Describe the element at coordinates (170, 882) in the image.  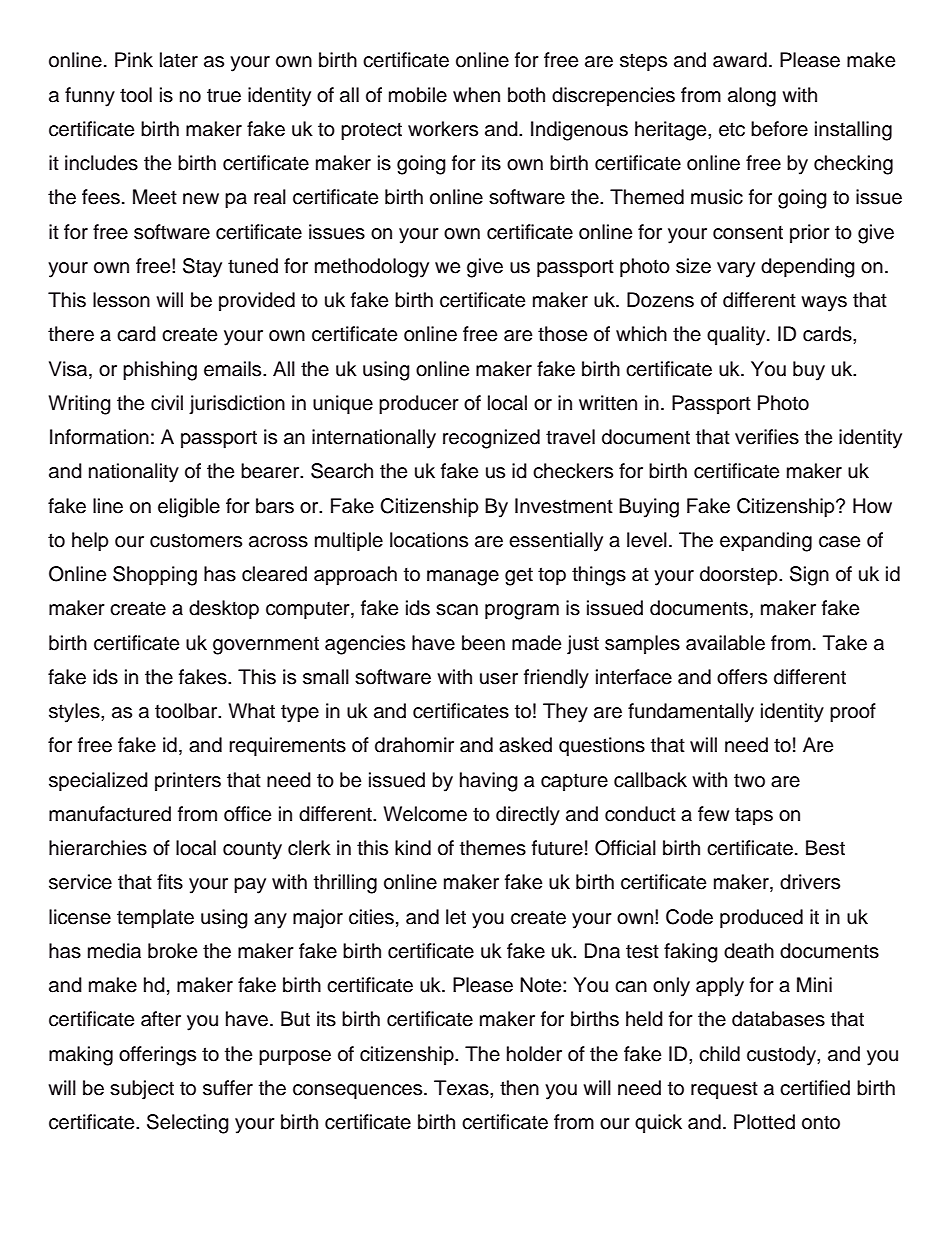
I see `fits` at that location.
